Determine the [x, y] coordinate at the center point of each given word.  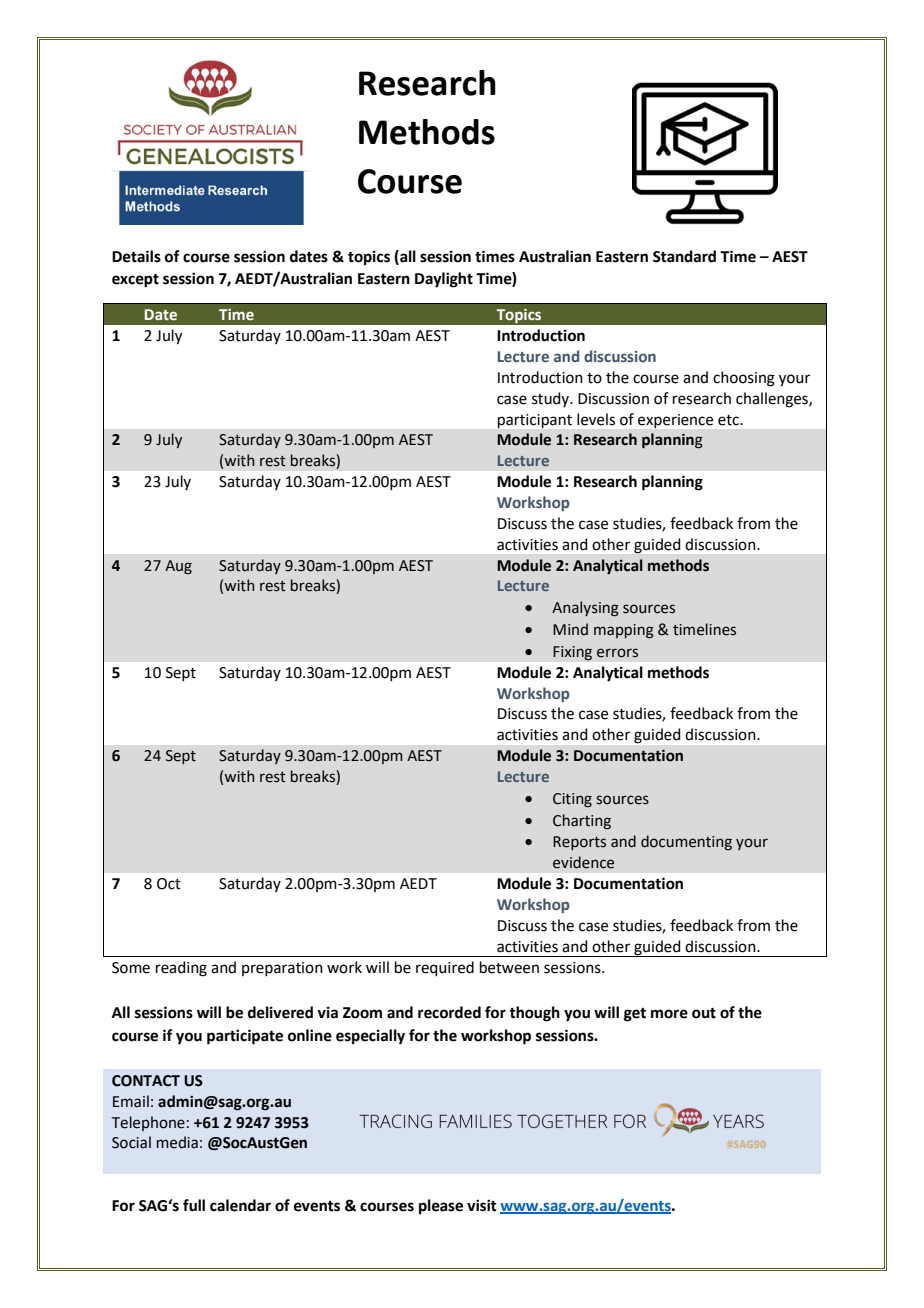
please [441, 1207]
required [445, 968]
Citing [572, 800]
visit [482, 1205]
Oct [169, 884]
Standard [684, 256]
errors [617, 653]
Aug [178, 567]
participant [535, 421]
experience [675, 421]
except [135, 281]
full [194, 1205]
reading [181, 969]
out [704, 1013]
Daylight [444, 280]
